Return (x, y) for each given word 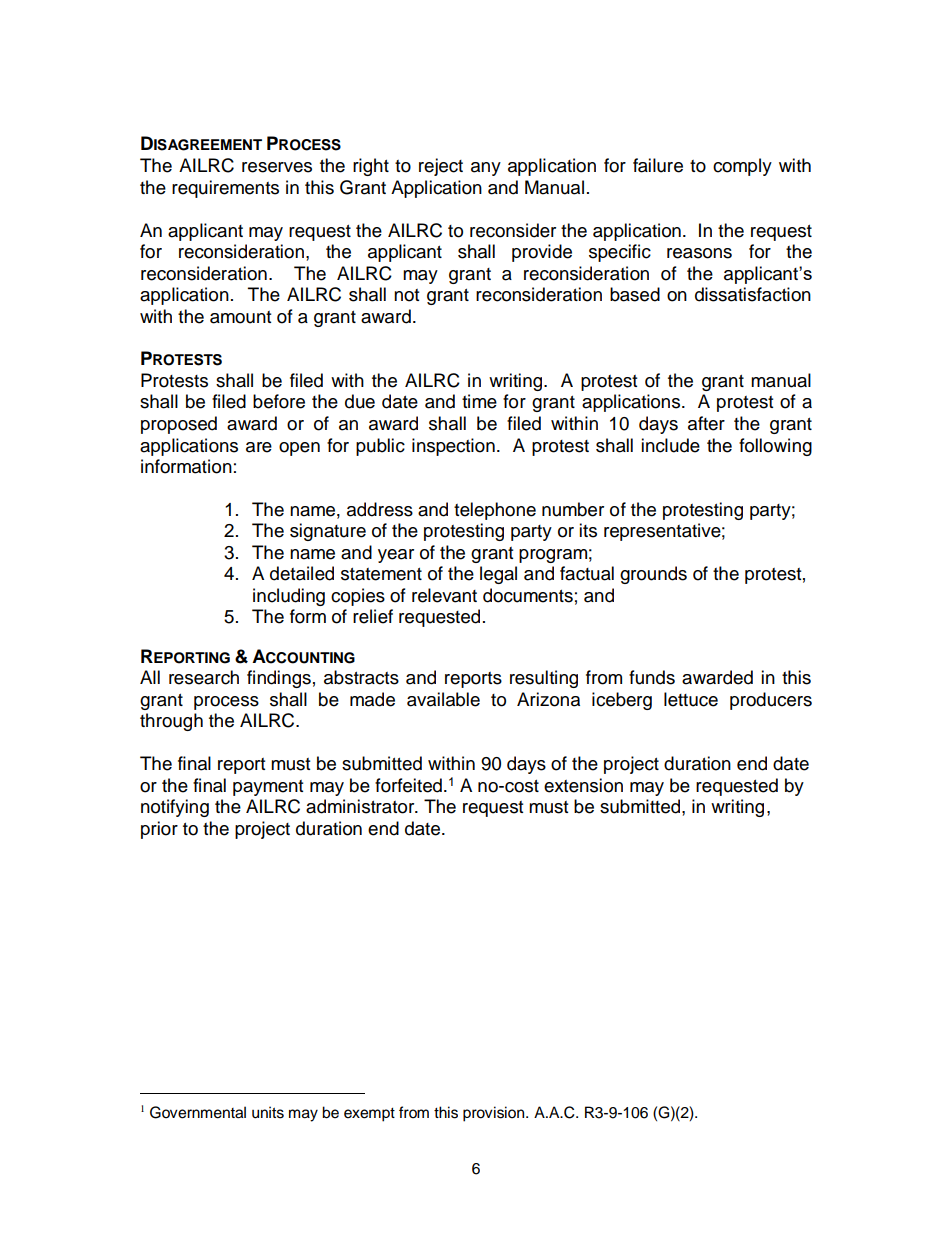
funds (652, 677)
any (486, 169)
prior (159, 830)
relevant (444, 595)
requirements (225, 189)
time (479, 401)
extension (583, 785)
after (706, 423)
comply (742, 167)
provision (495, 1114)
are (259, 447)
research (204, 677)
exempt (369, 1115)
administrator (361, 806)
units (268, 1112)
